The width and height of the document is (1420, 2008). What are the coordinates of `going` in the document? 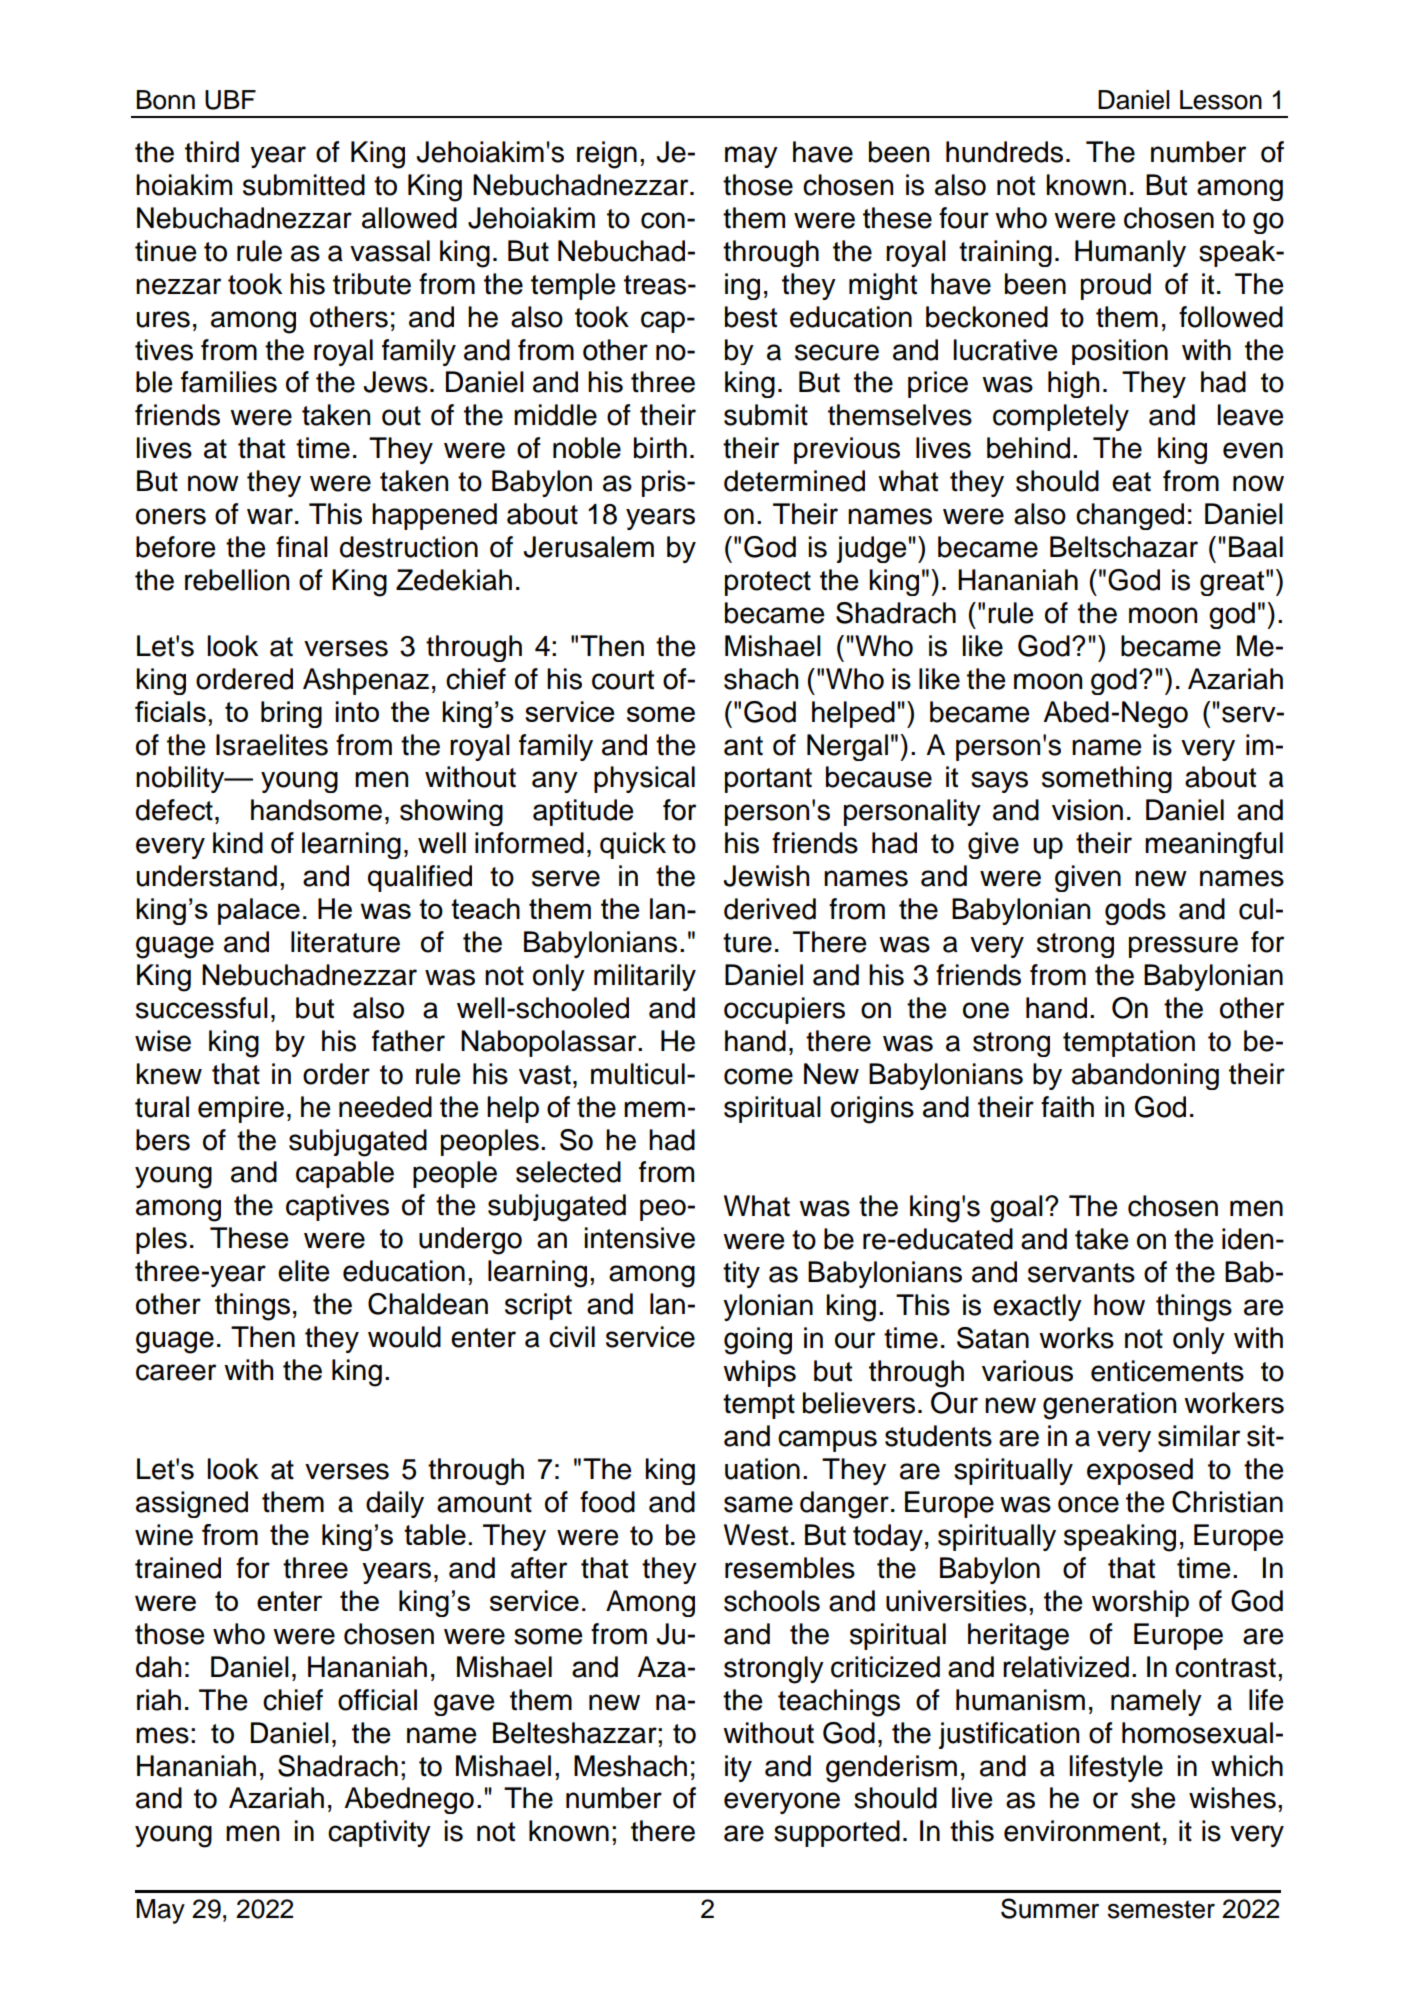 It's located at (758, 1341).
